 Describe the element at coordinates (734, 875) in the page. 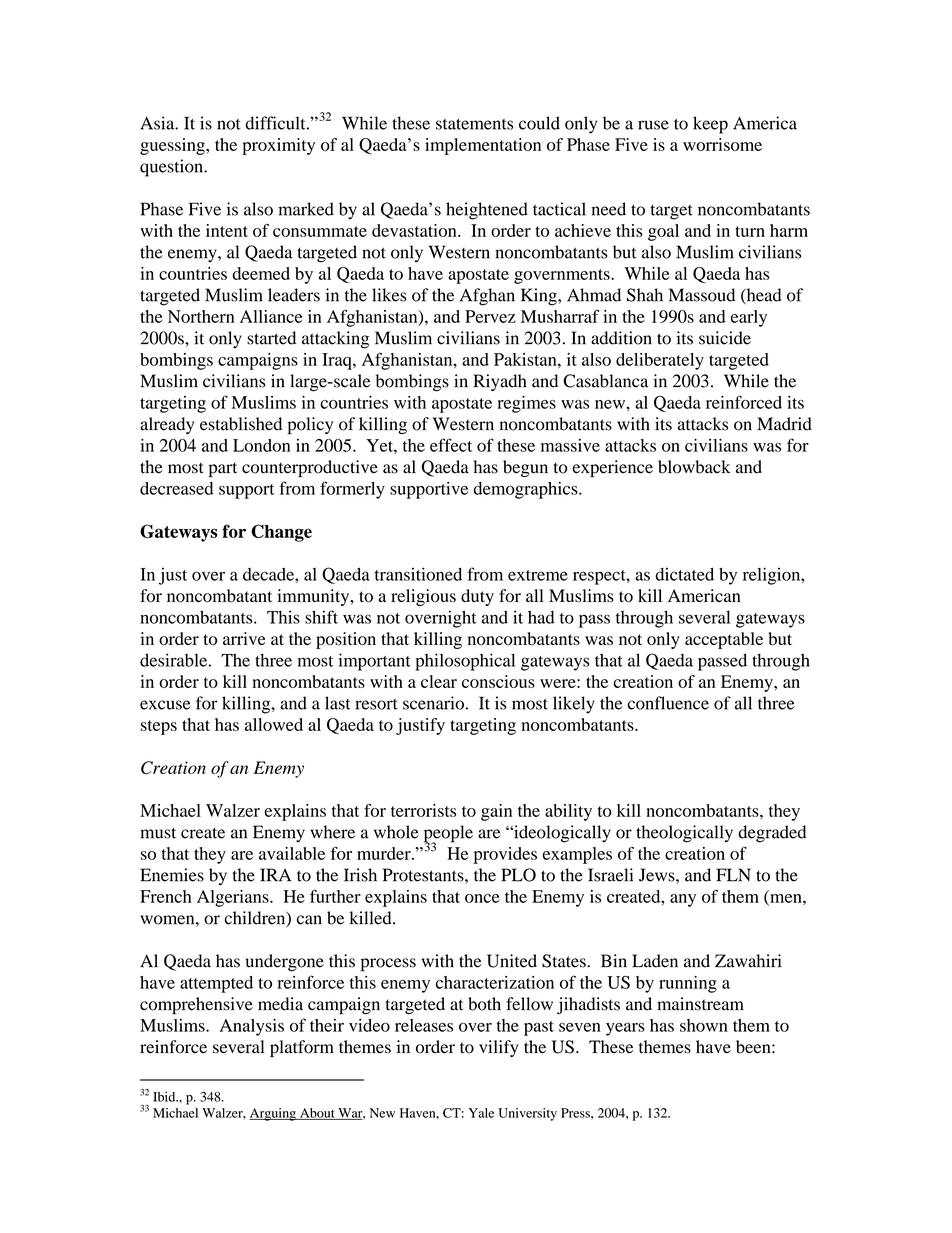

I see `FLN` at that location.
